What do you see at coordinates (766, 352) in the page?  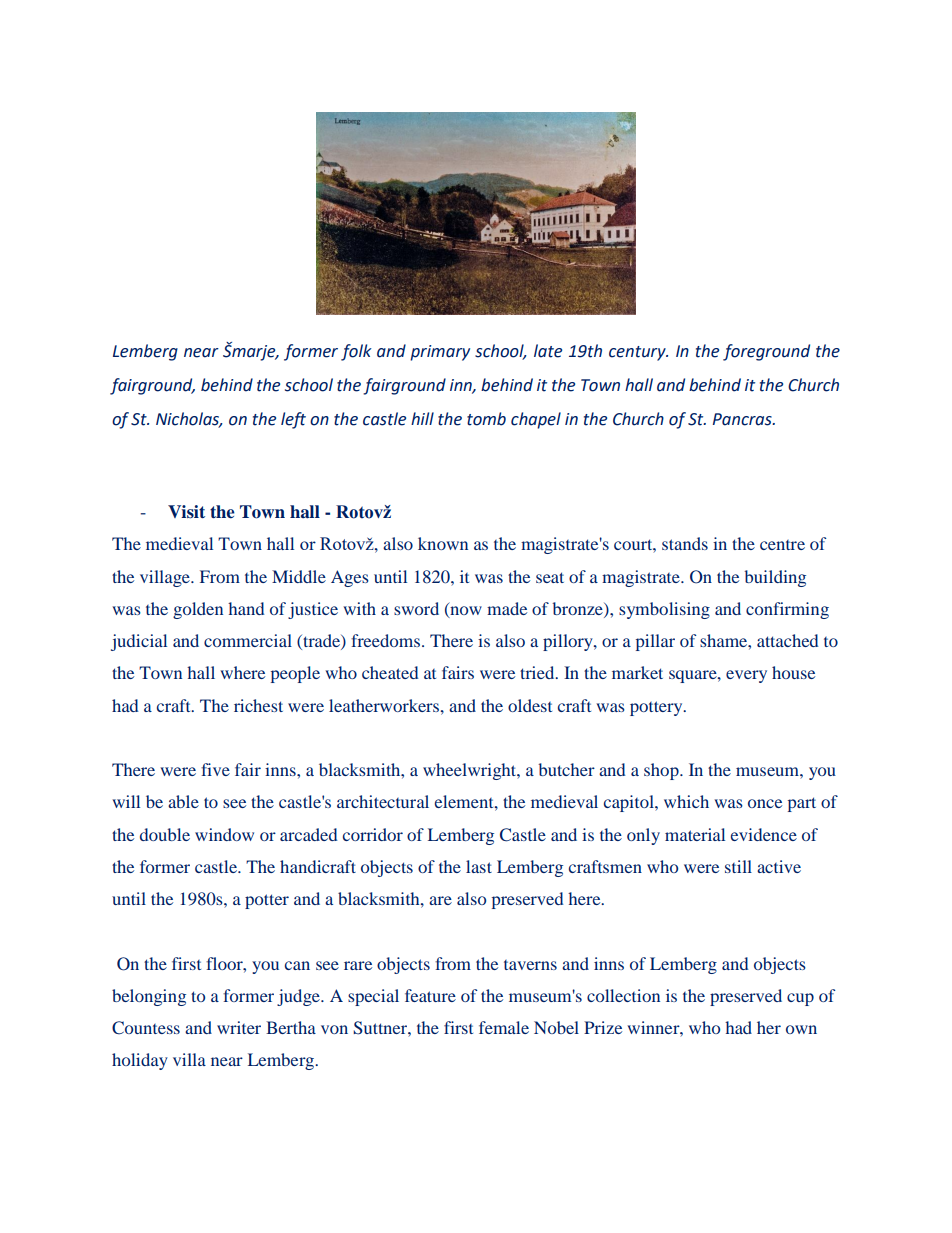 I see `foreground` at bounding box center [766, 352].
